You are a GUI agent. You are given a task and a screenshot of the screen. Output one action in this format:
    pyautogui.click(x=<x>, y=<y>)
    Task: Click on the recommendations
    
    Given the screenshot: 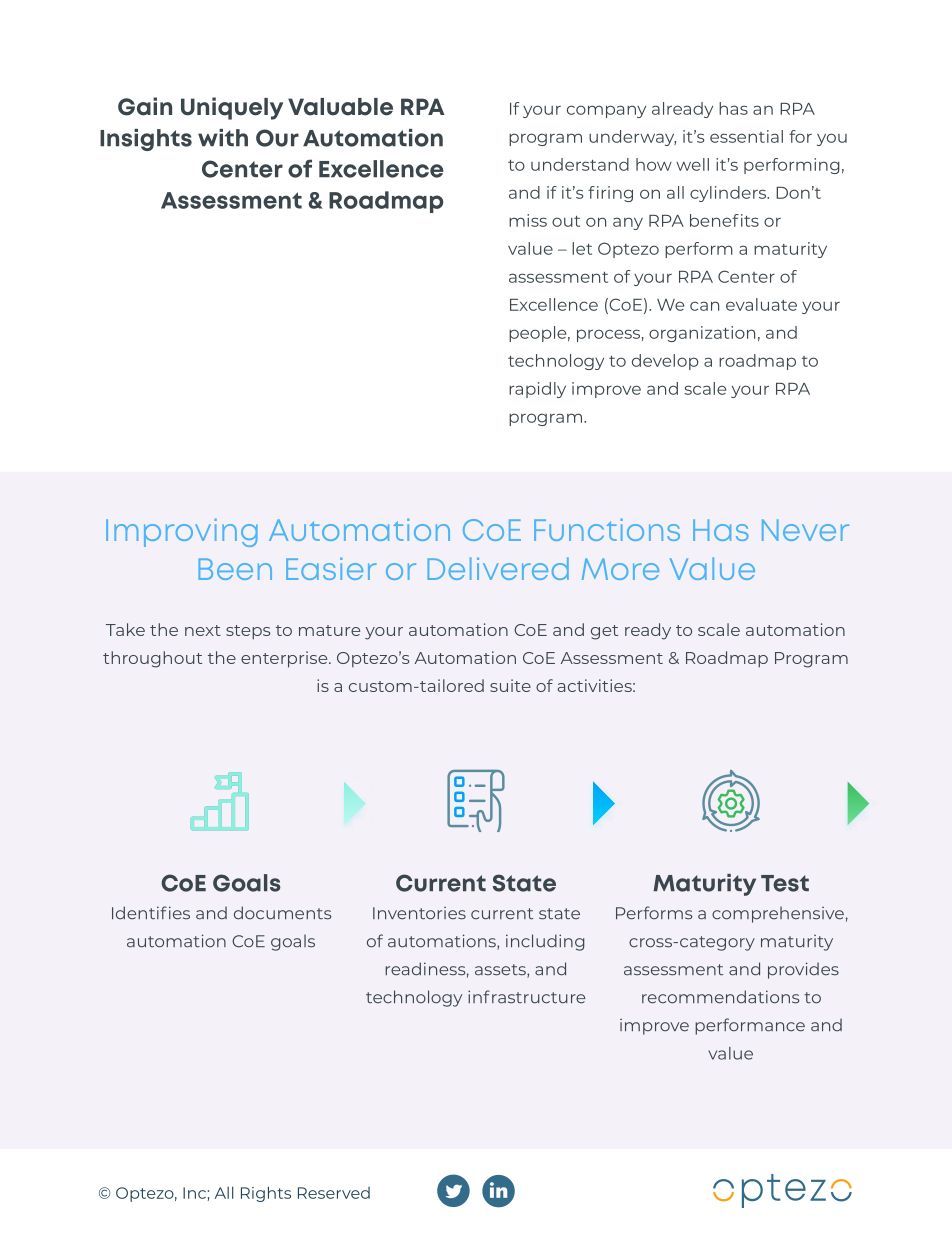 What is the action you would take?
    pyautogui.click(x=720, y=997)
